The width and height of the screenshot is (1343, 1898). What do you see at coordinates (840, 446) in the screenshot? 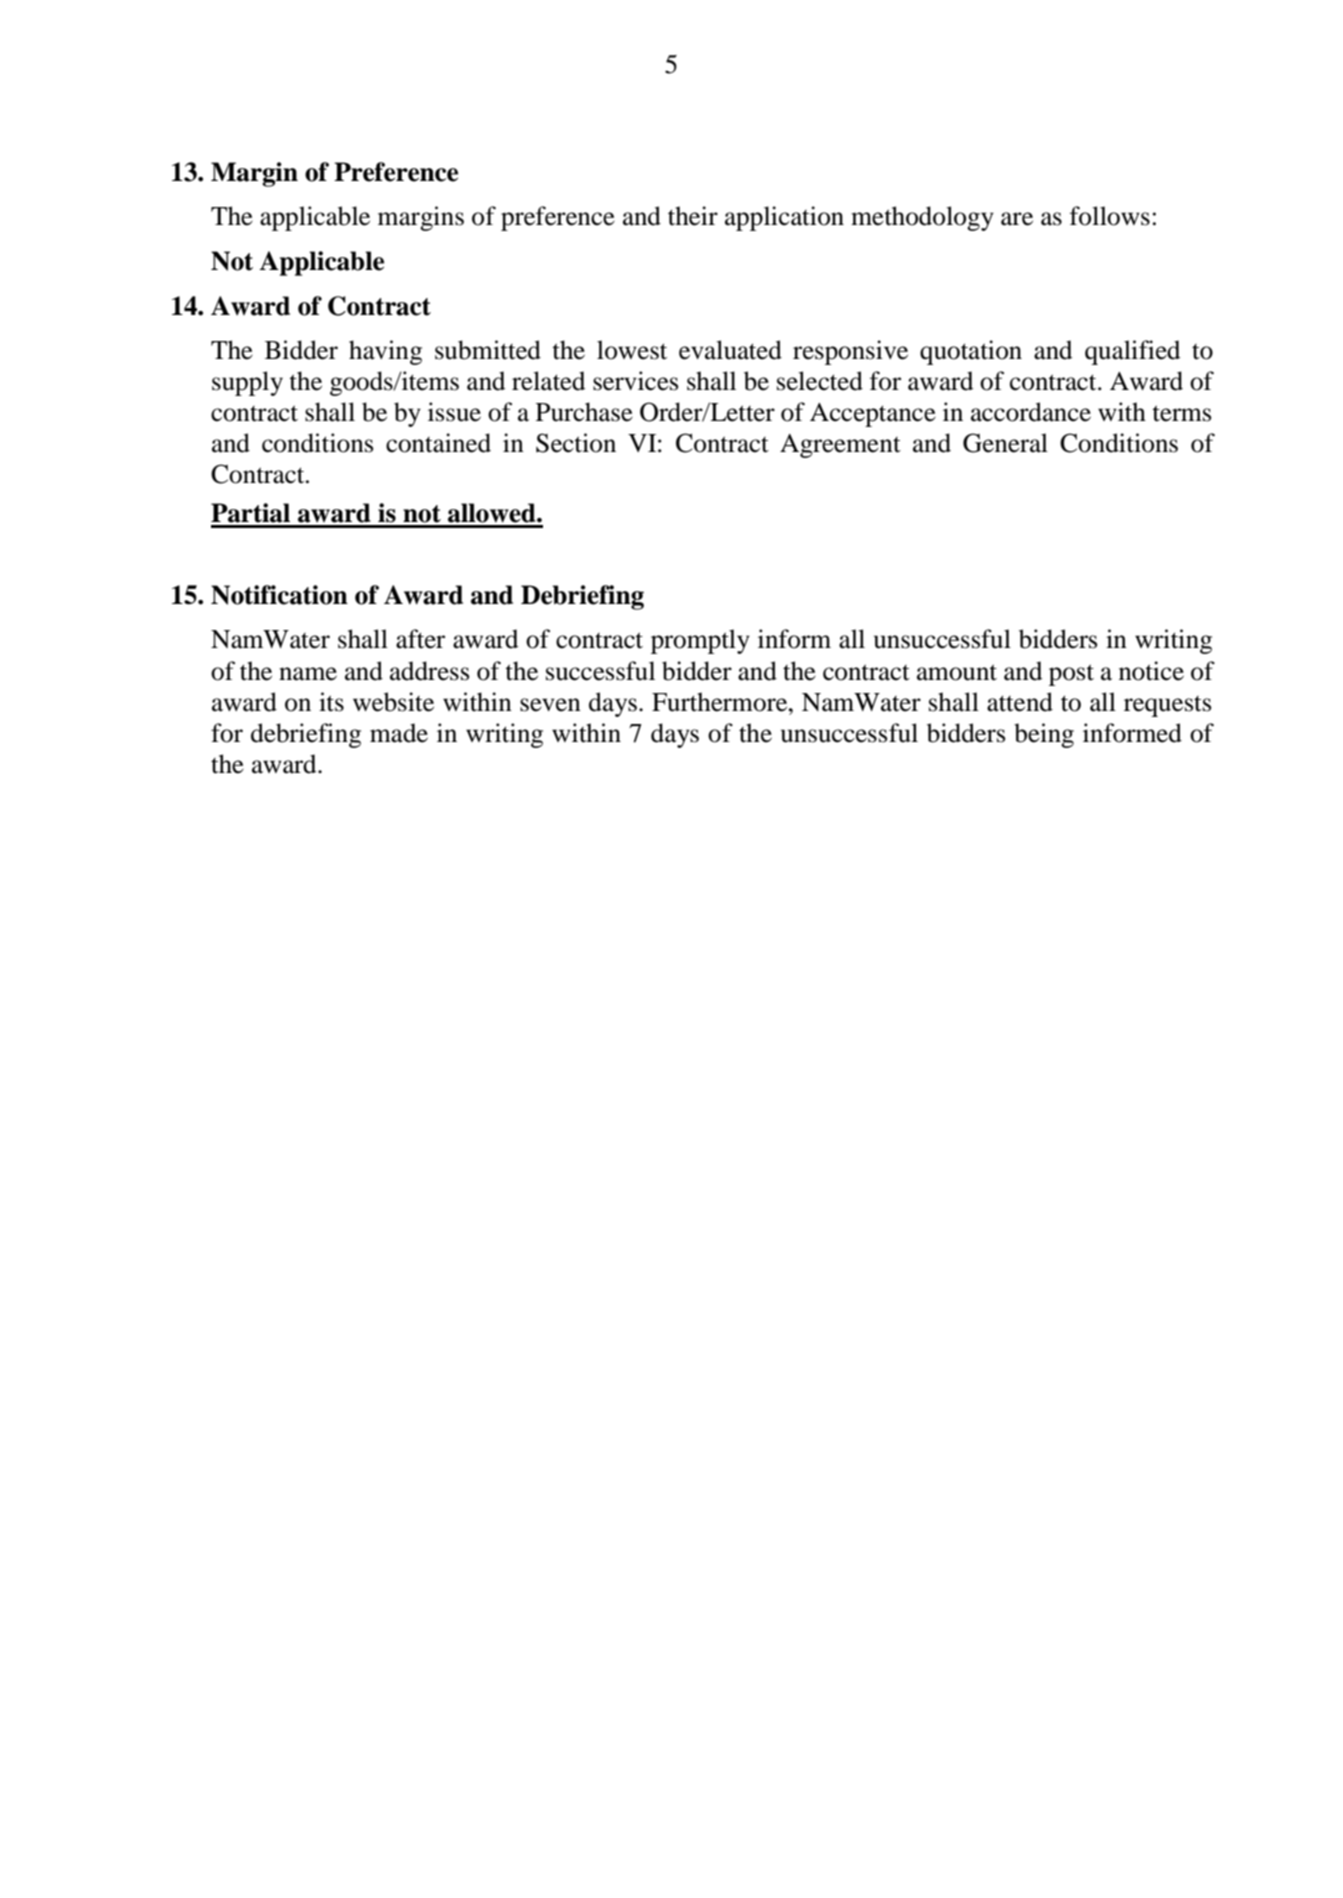
I see `Agreement` at bounding box center [840, 446].
